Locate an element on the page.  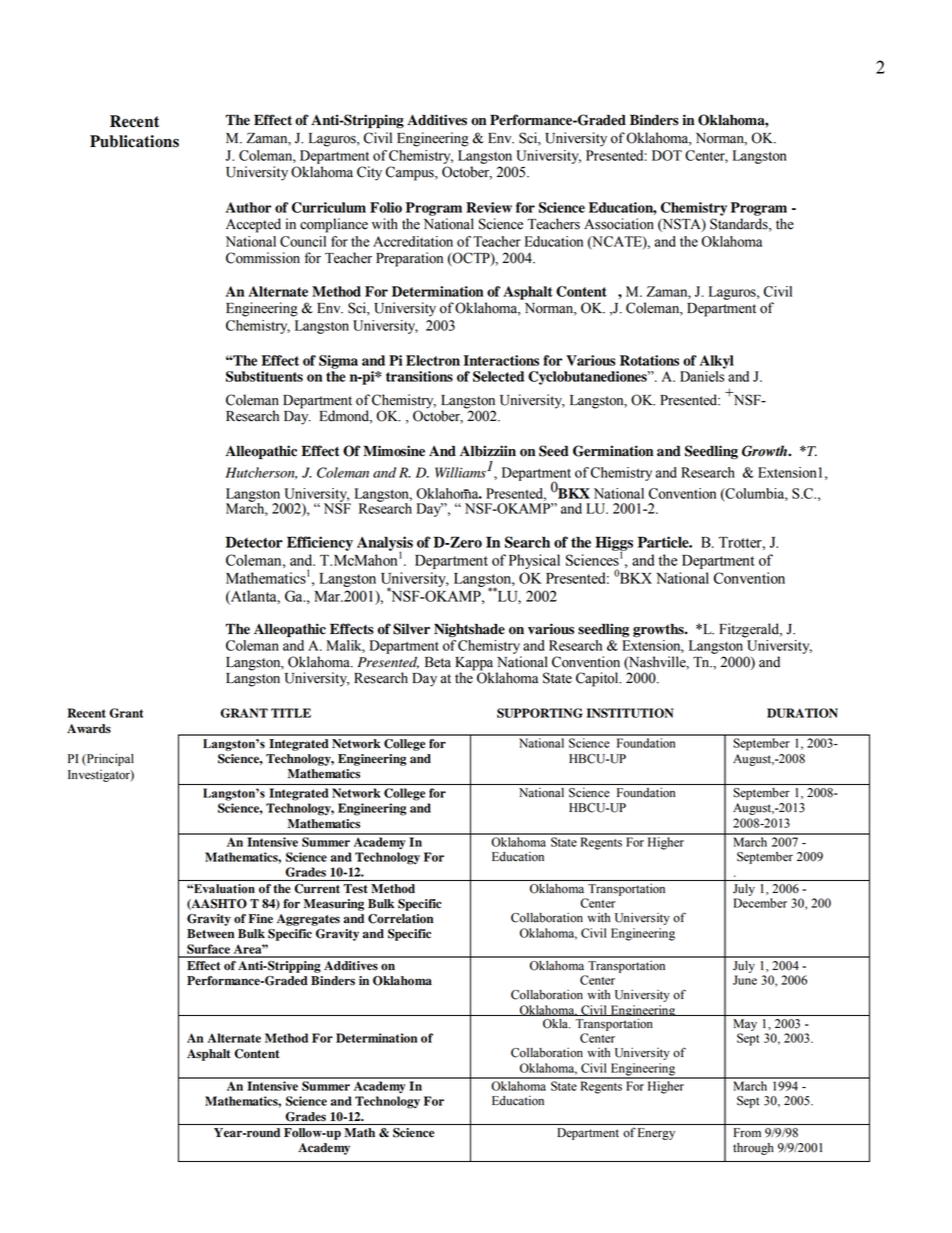
Publications is located at coordinates (134, 141).
